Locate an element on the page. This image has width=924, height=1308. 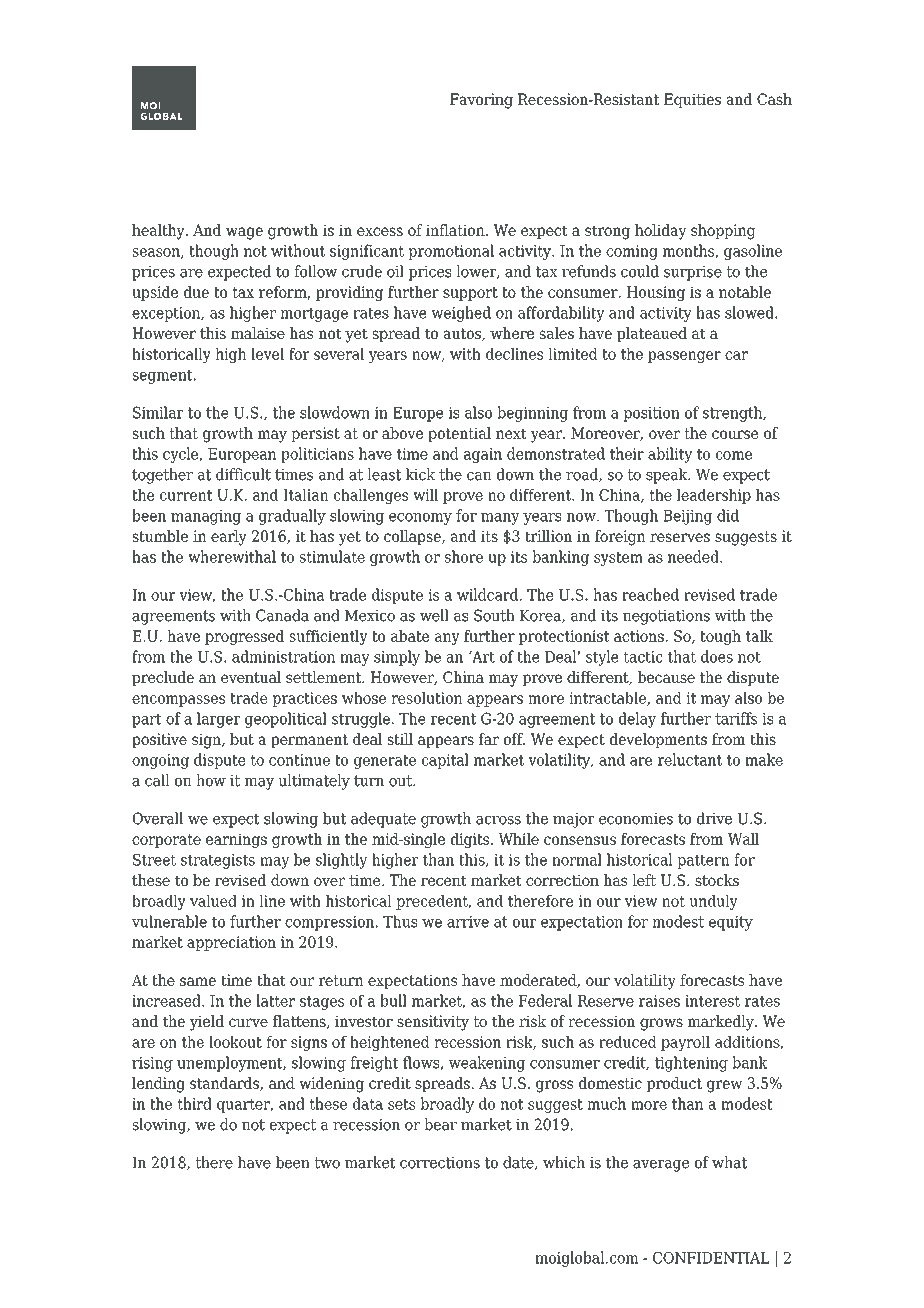
CONFIDENTIAL is located at coordinates (711, 1258).
